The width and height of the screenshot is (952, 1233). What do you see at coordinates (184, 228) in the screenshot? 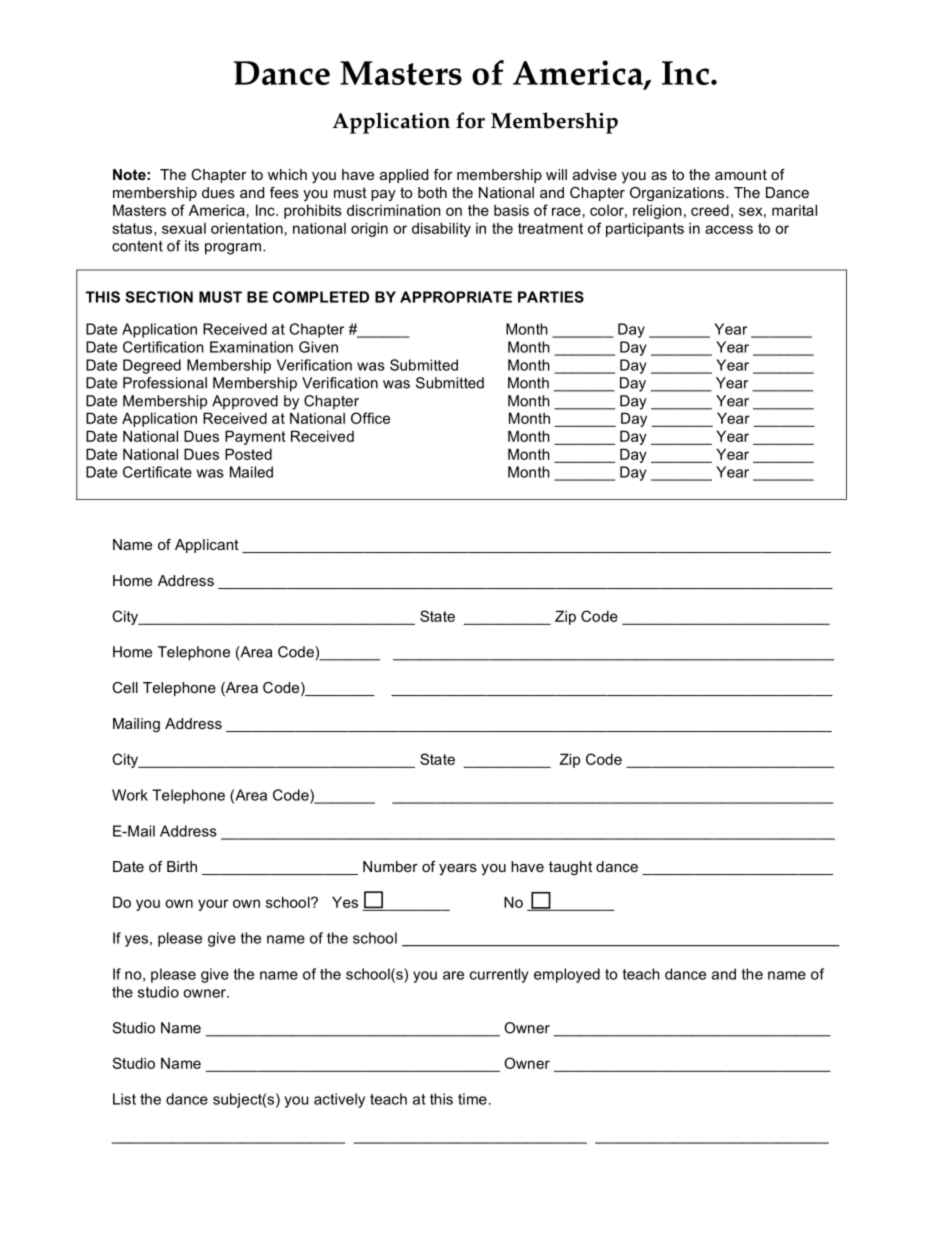
I see `sexual` at bounding box center [184, 228].
